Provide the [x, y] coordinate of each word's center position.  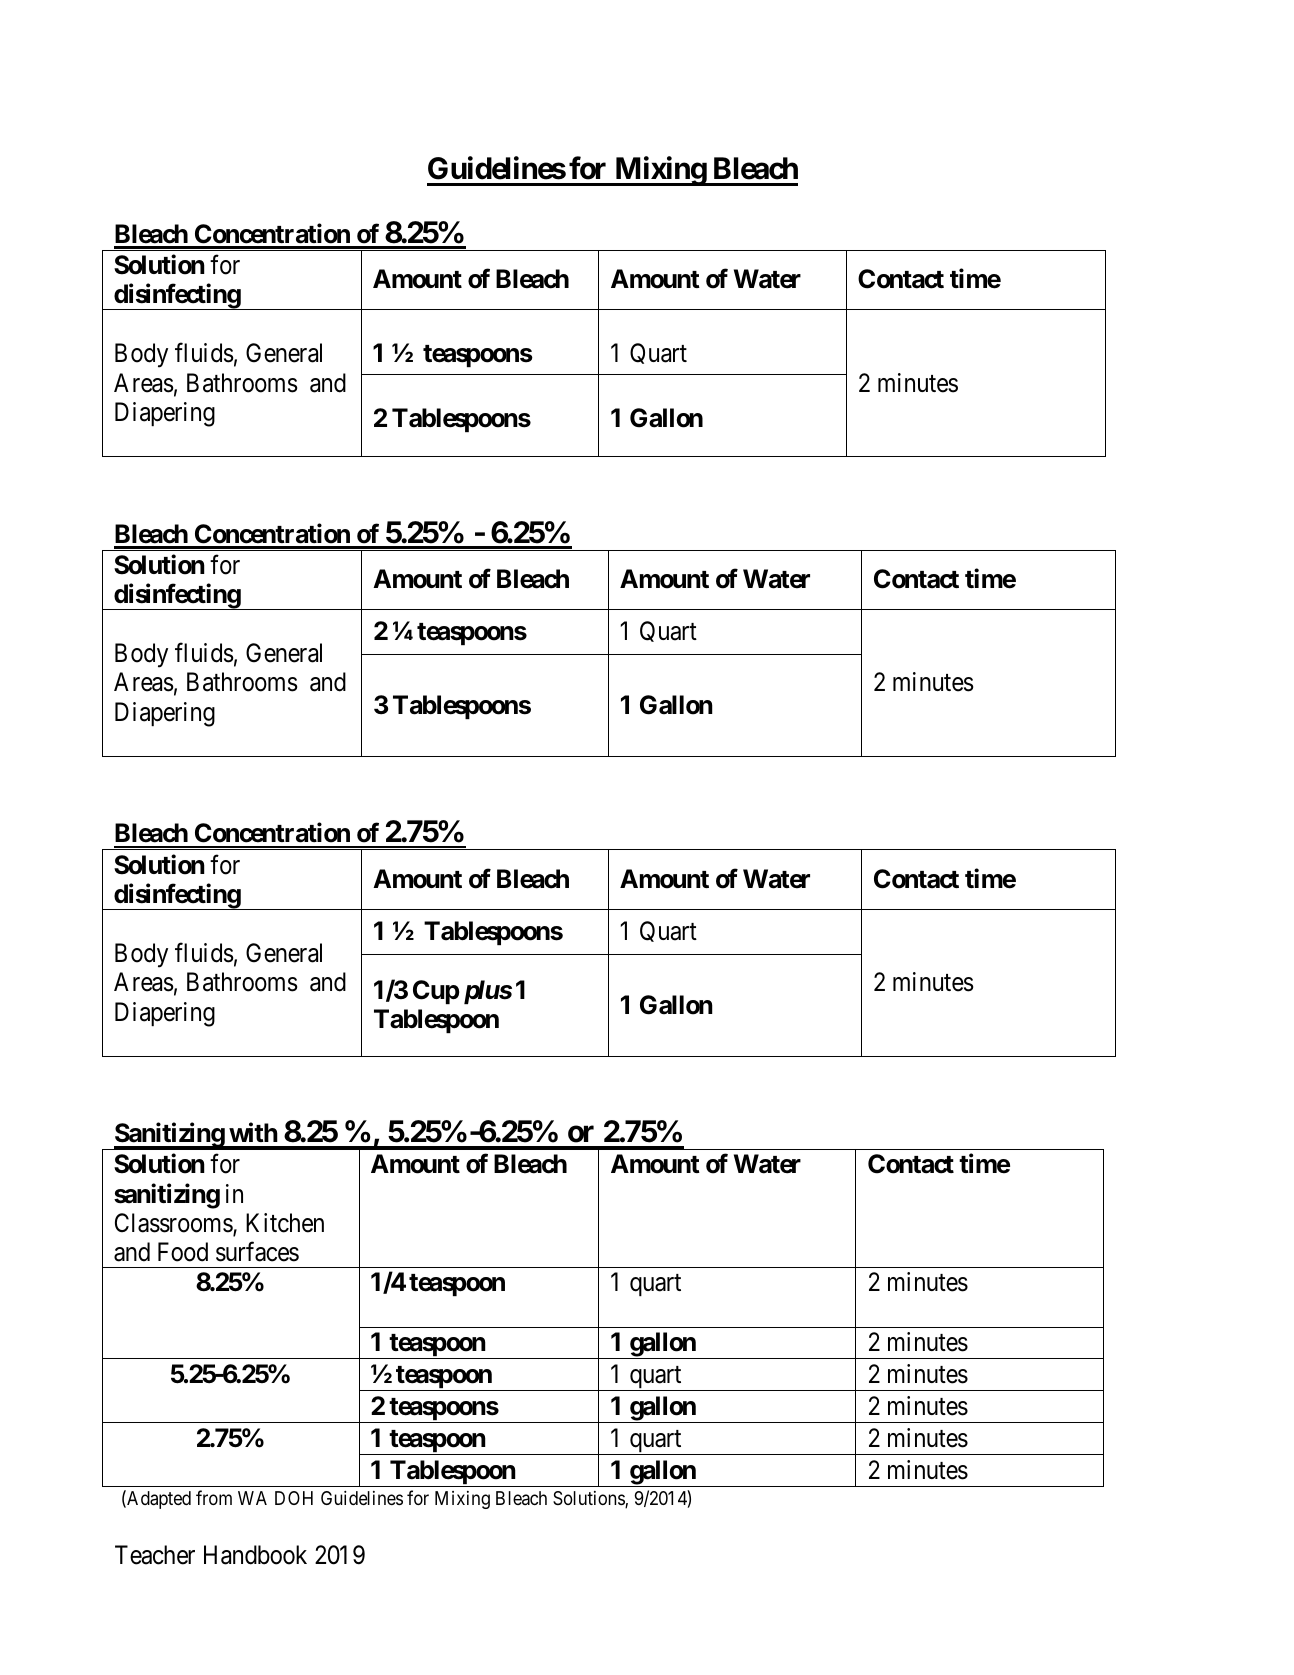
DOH [294, 1498]
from [214, 1497]
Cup [436, 992]
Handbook [255, 1555]
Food [183, 1252]
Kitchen [285, 1223]
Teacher [155, 1555]
